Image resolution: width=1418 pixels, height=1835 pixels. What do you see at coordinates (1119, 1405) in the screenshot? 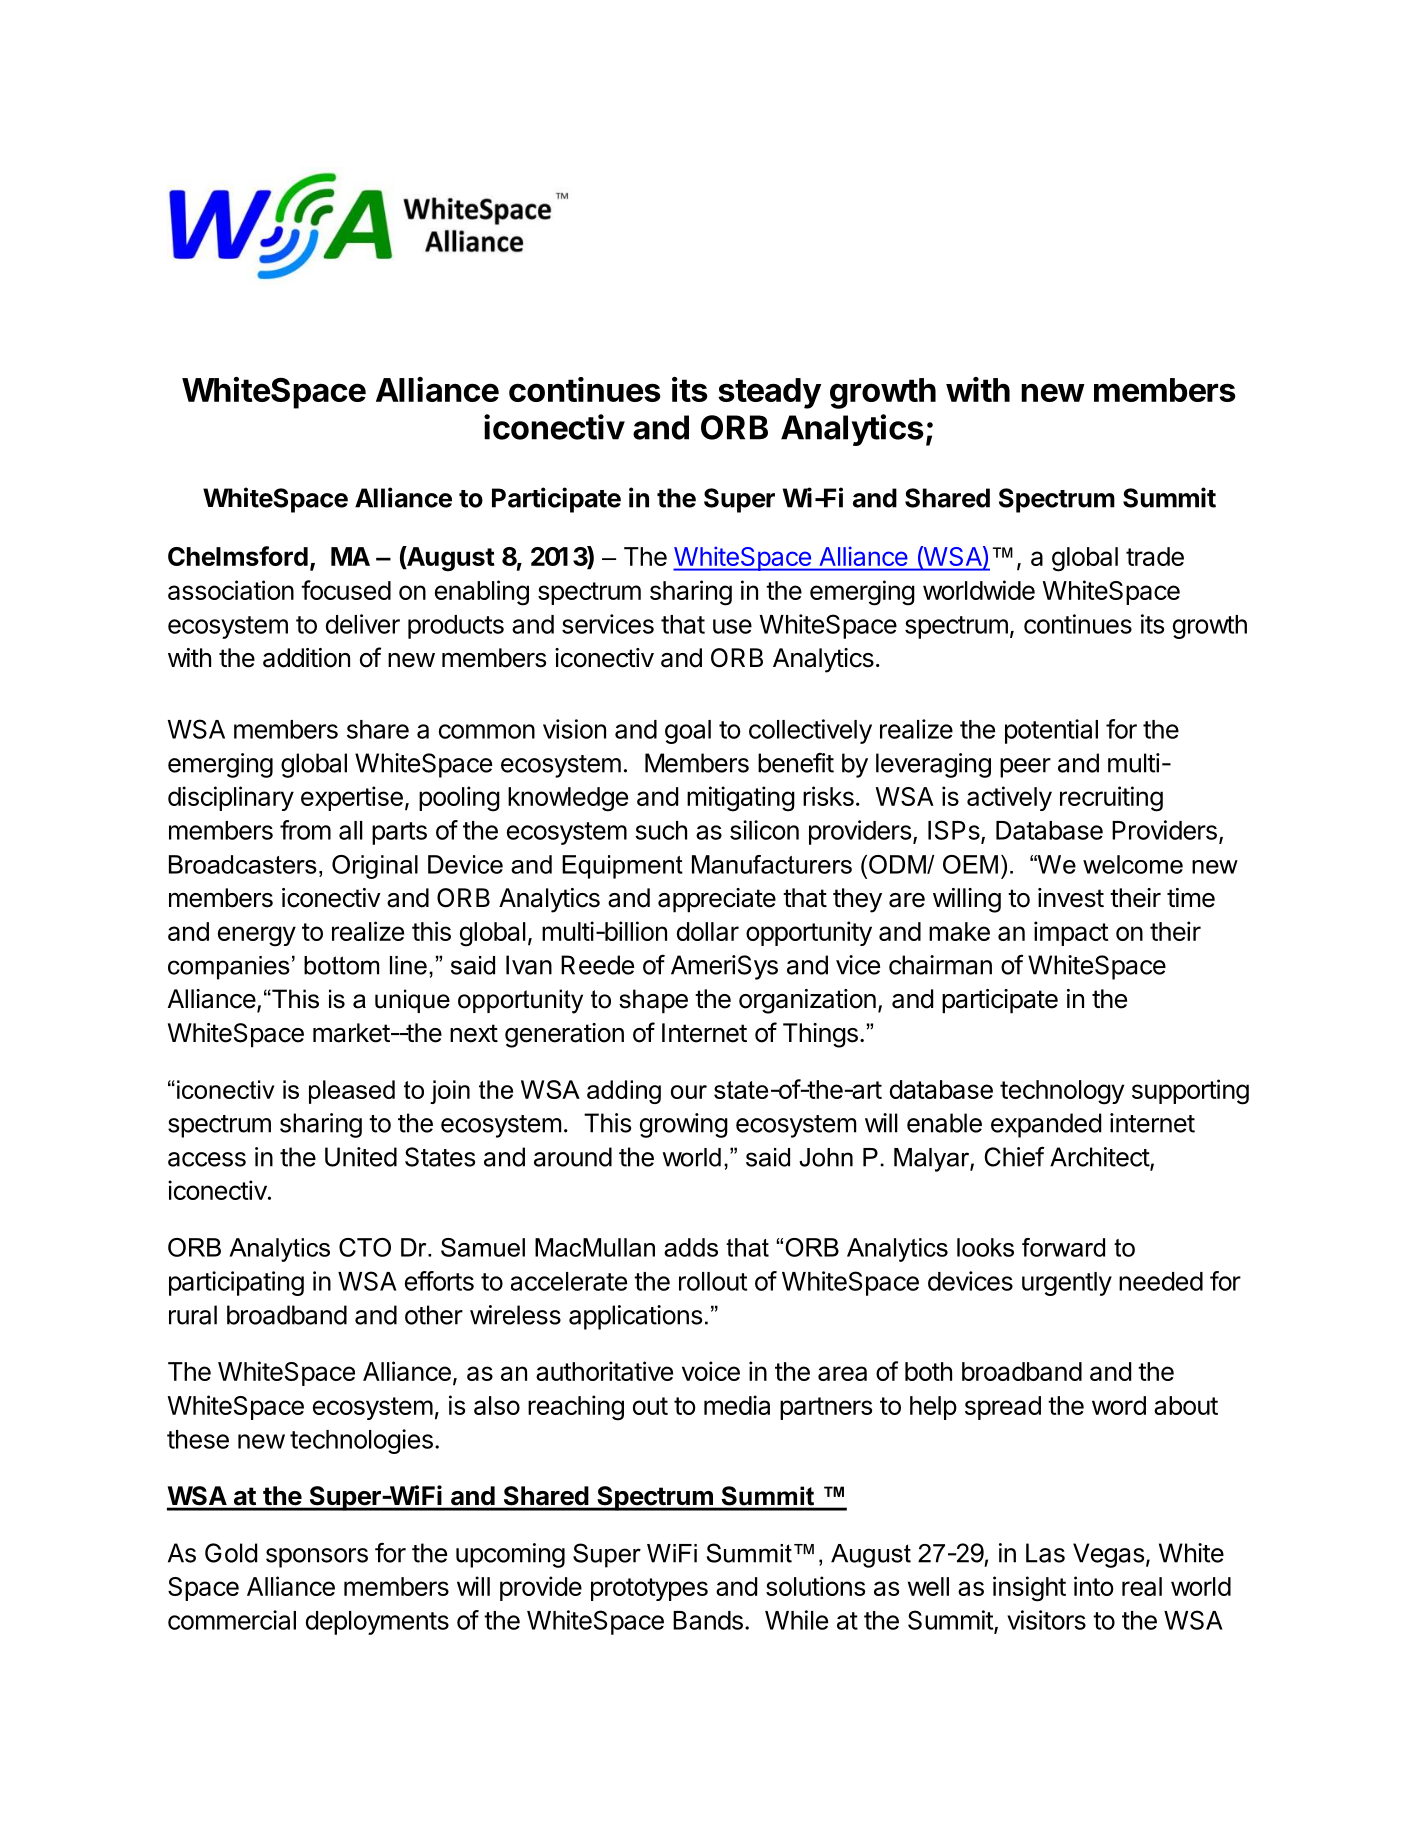
I see `word` at bounding box center [1119, 1405].
